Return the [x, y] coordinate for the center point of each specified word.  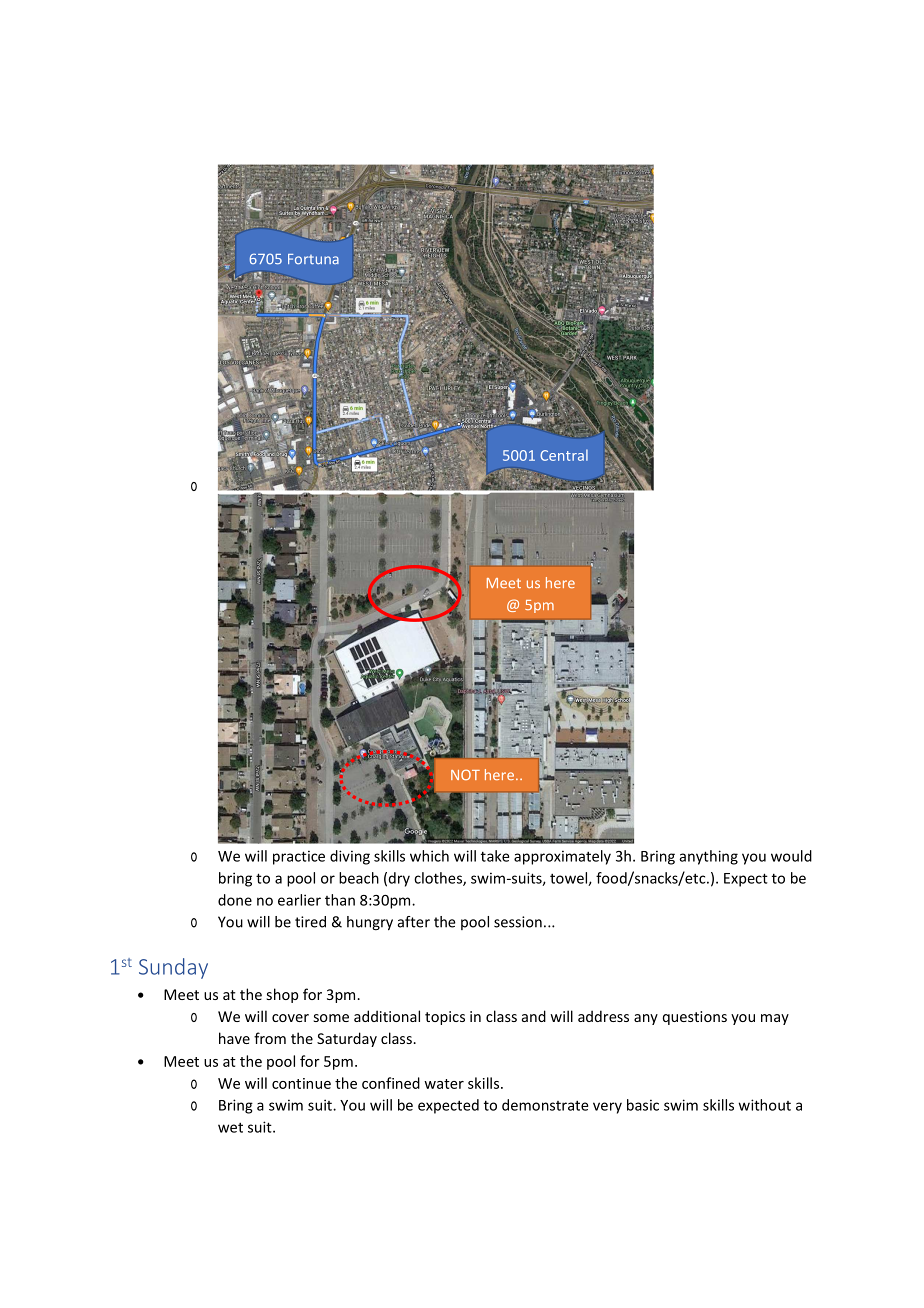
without [765, 1105]
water [444, 1084]
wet [230, 1127]
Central [564, 455]
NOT [465, 774]
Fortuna [313, 259]
